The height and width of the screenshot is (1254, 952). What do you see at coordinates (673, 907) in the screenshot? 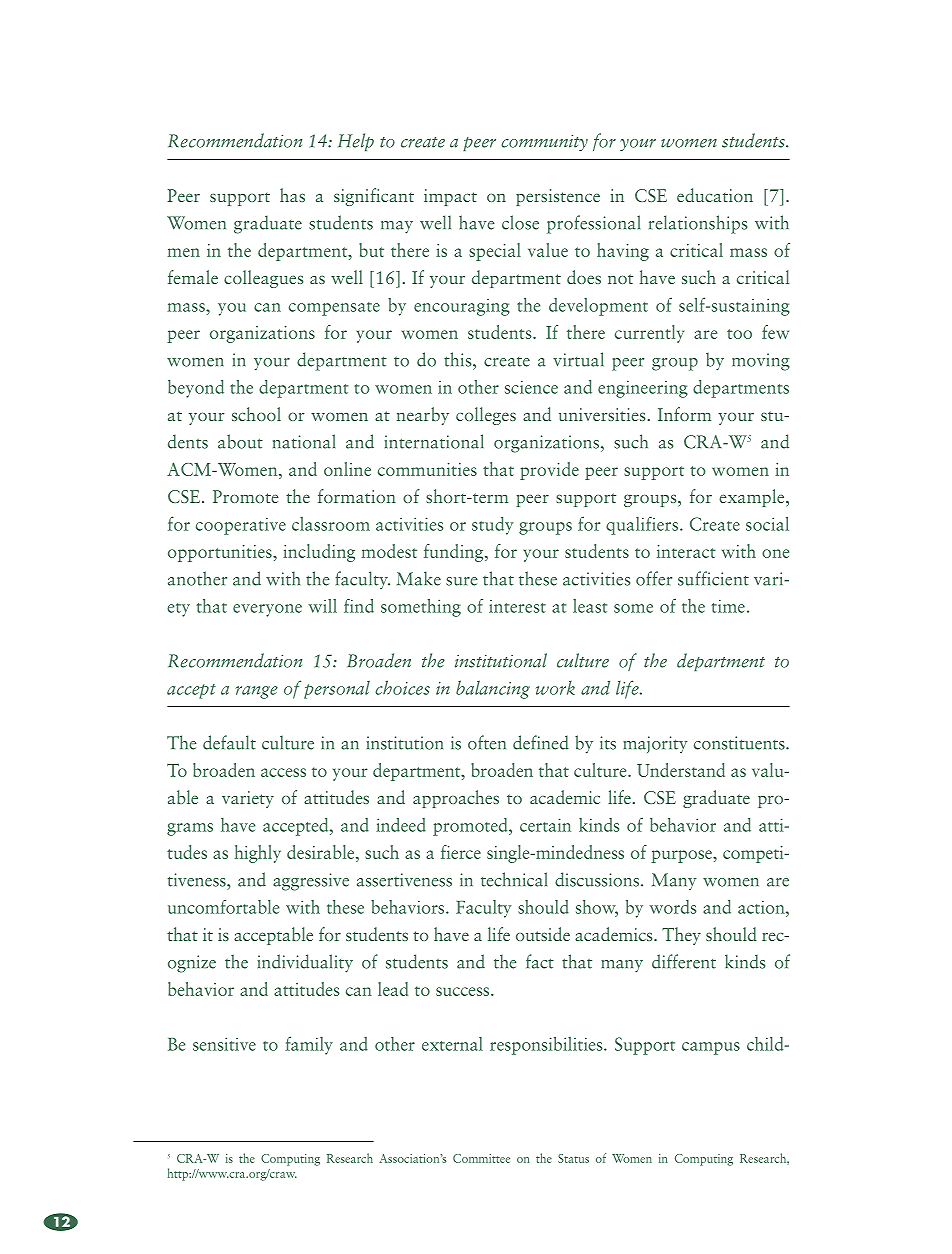
I see `words` at bounding box center [673, 907].
